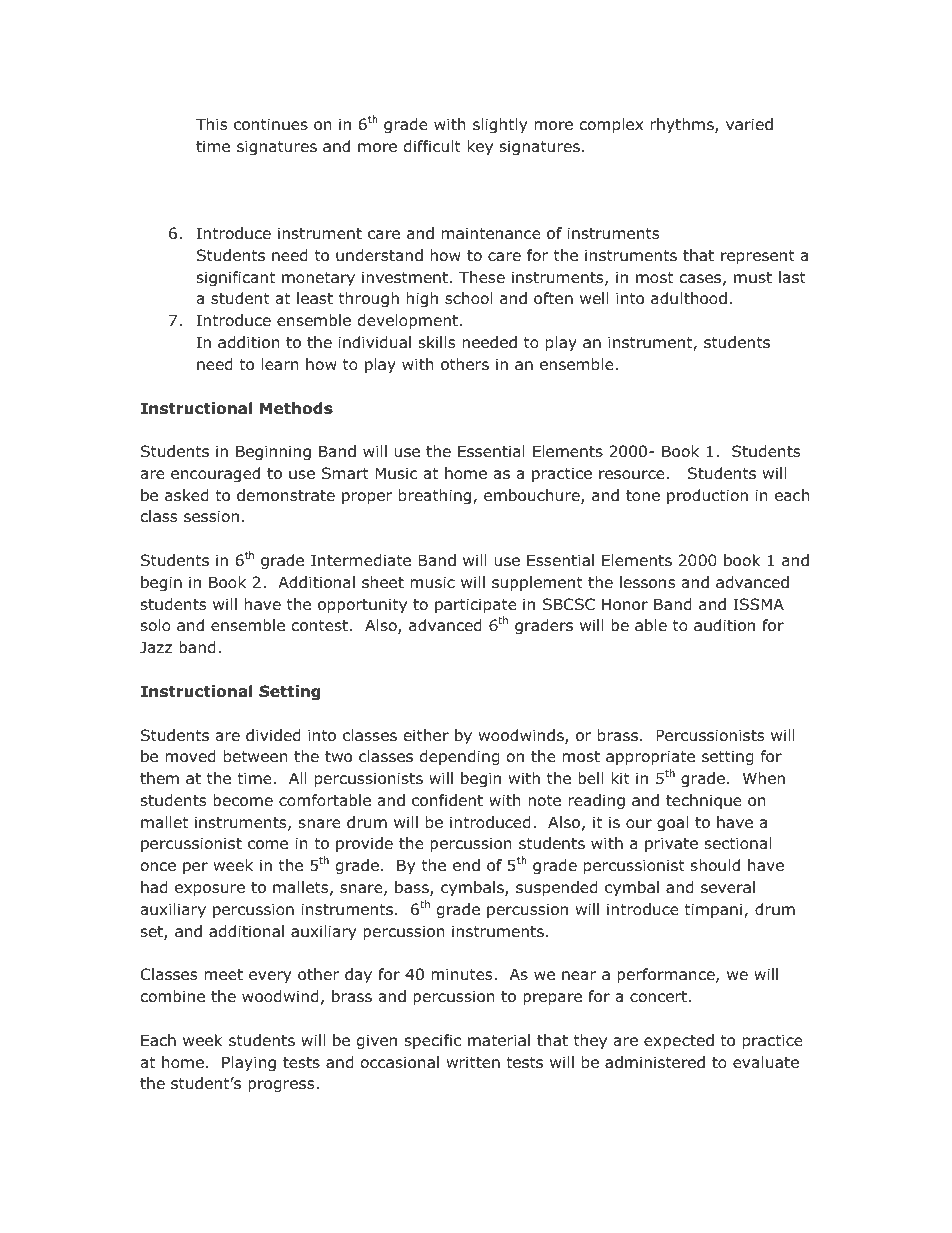  What do you see at coordinates (480, 147) in the document?
I see `key` at bounding box center [480, 147].
